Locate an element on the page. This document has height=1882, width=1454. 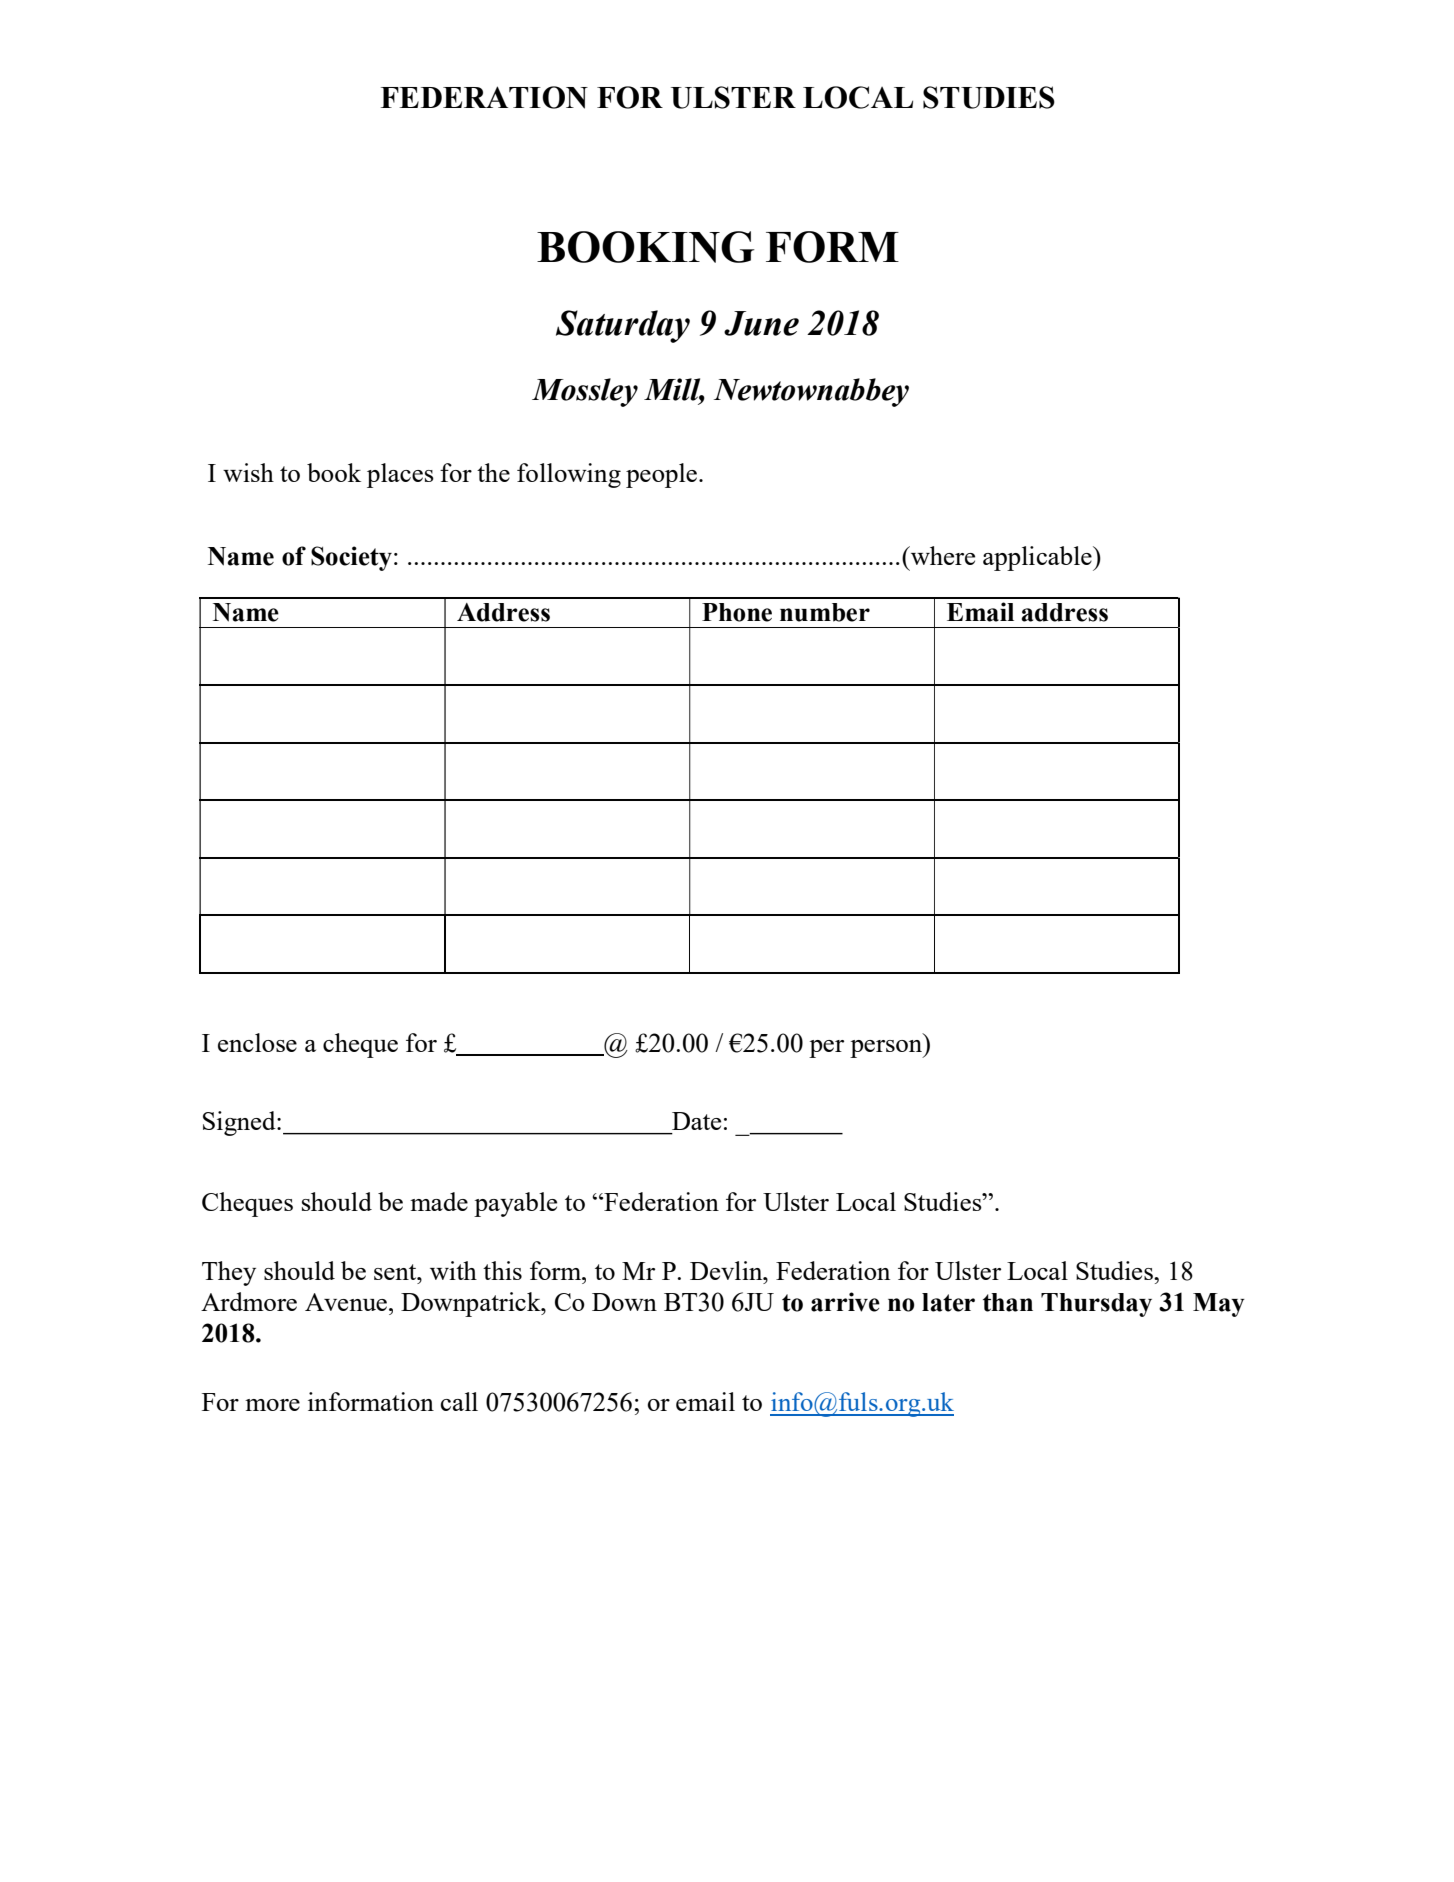
Phone is located at coordinates (737, 612).
